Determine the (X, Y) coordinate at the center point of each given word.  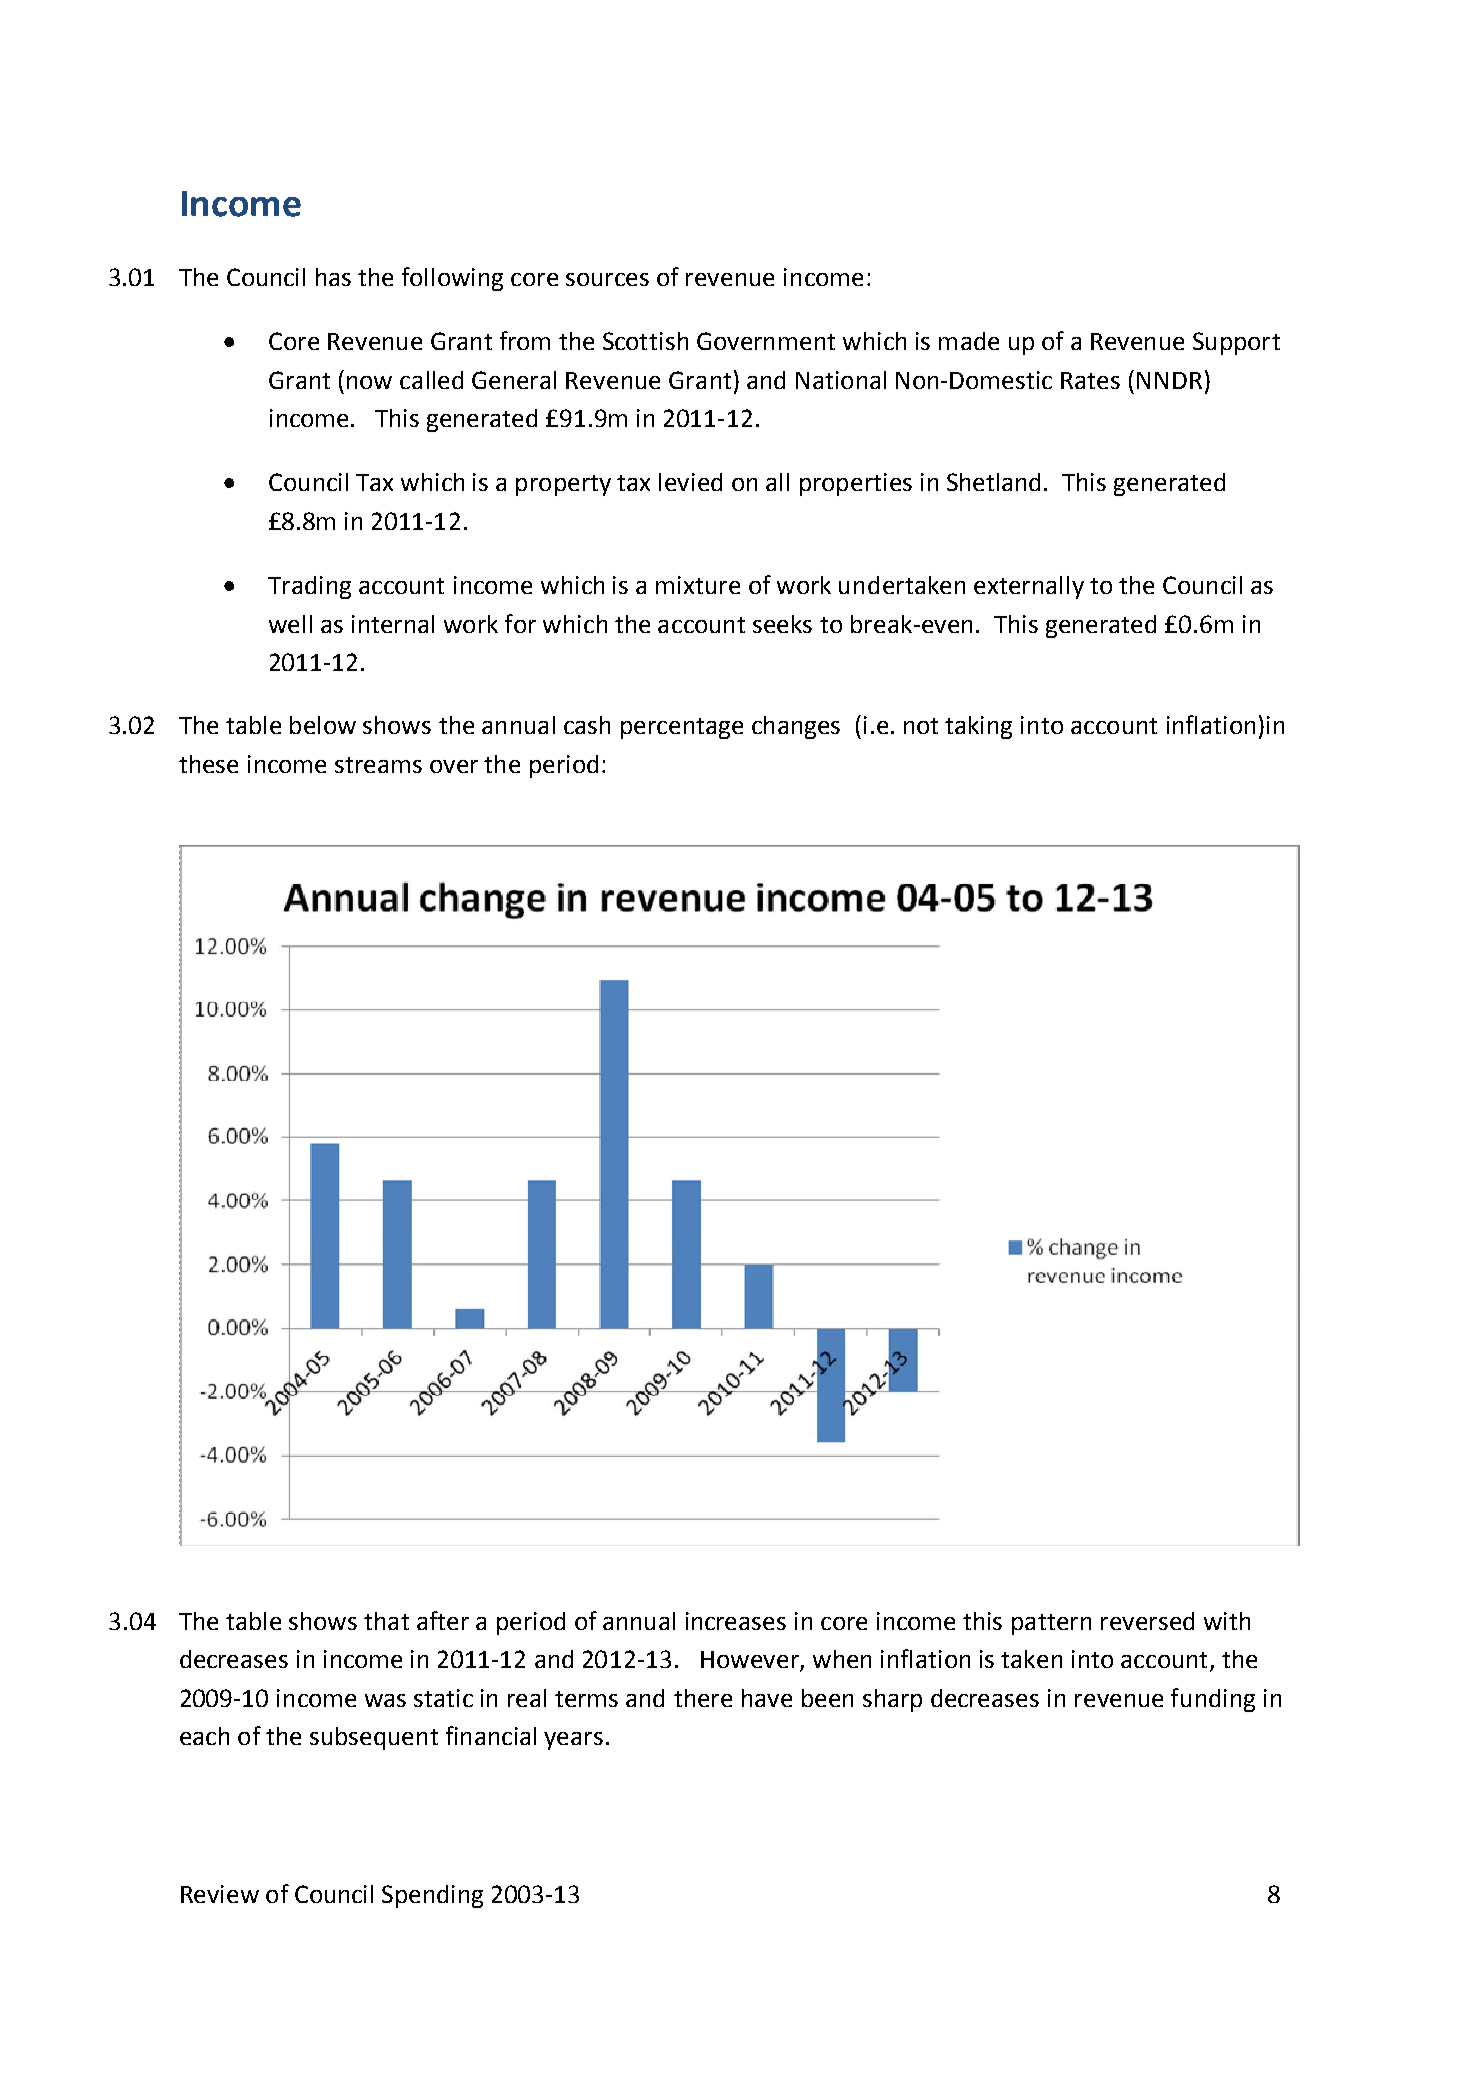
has (333, 277)
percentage (682, 728)
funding (1213, 1700)
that (386, 1621)
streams (378, 765)
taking (978, 727)
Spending (432, 1896)
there (703, 1698)
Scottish (645, 341)
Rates (1090, 380)
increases (736, 1621)
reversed (1147, 1621)
